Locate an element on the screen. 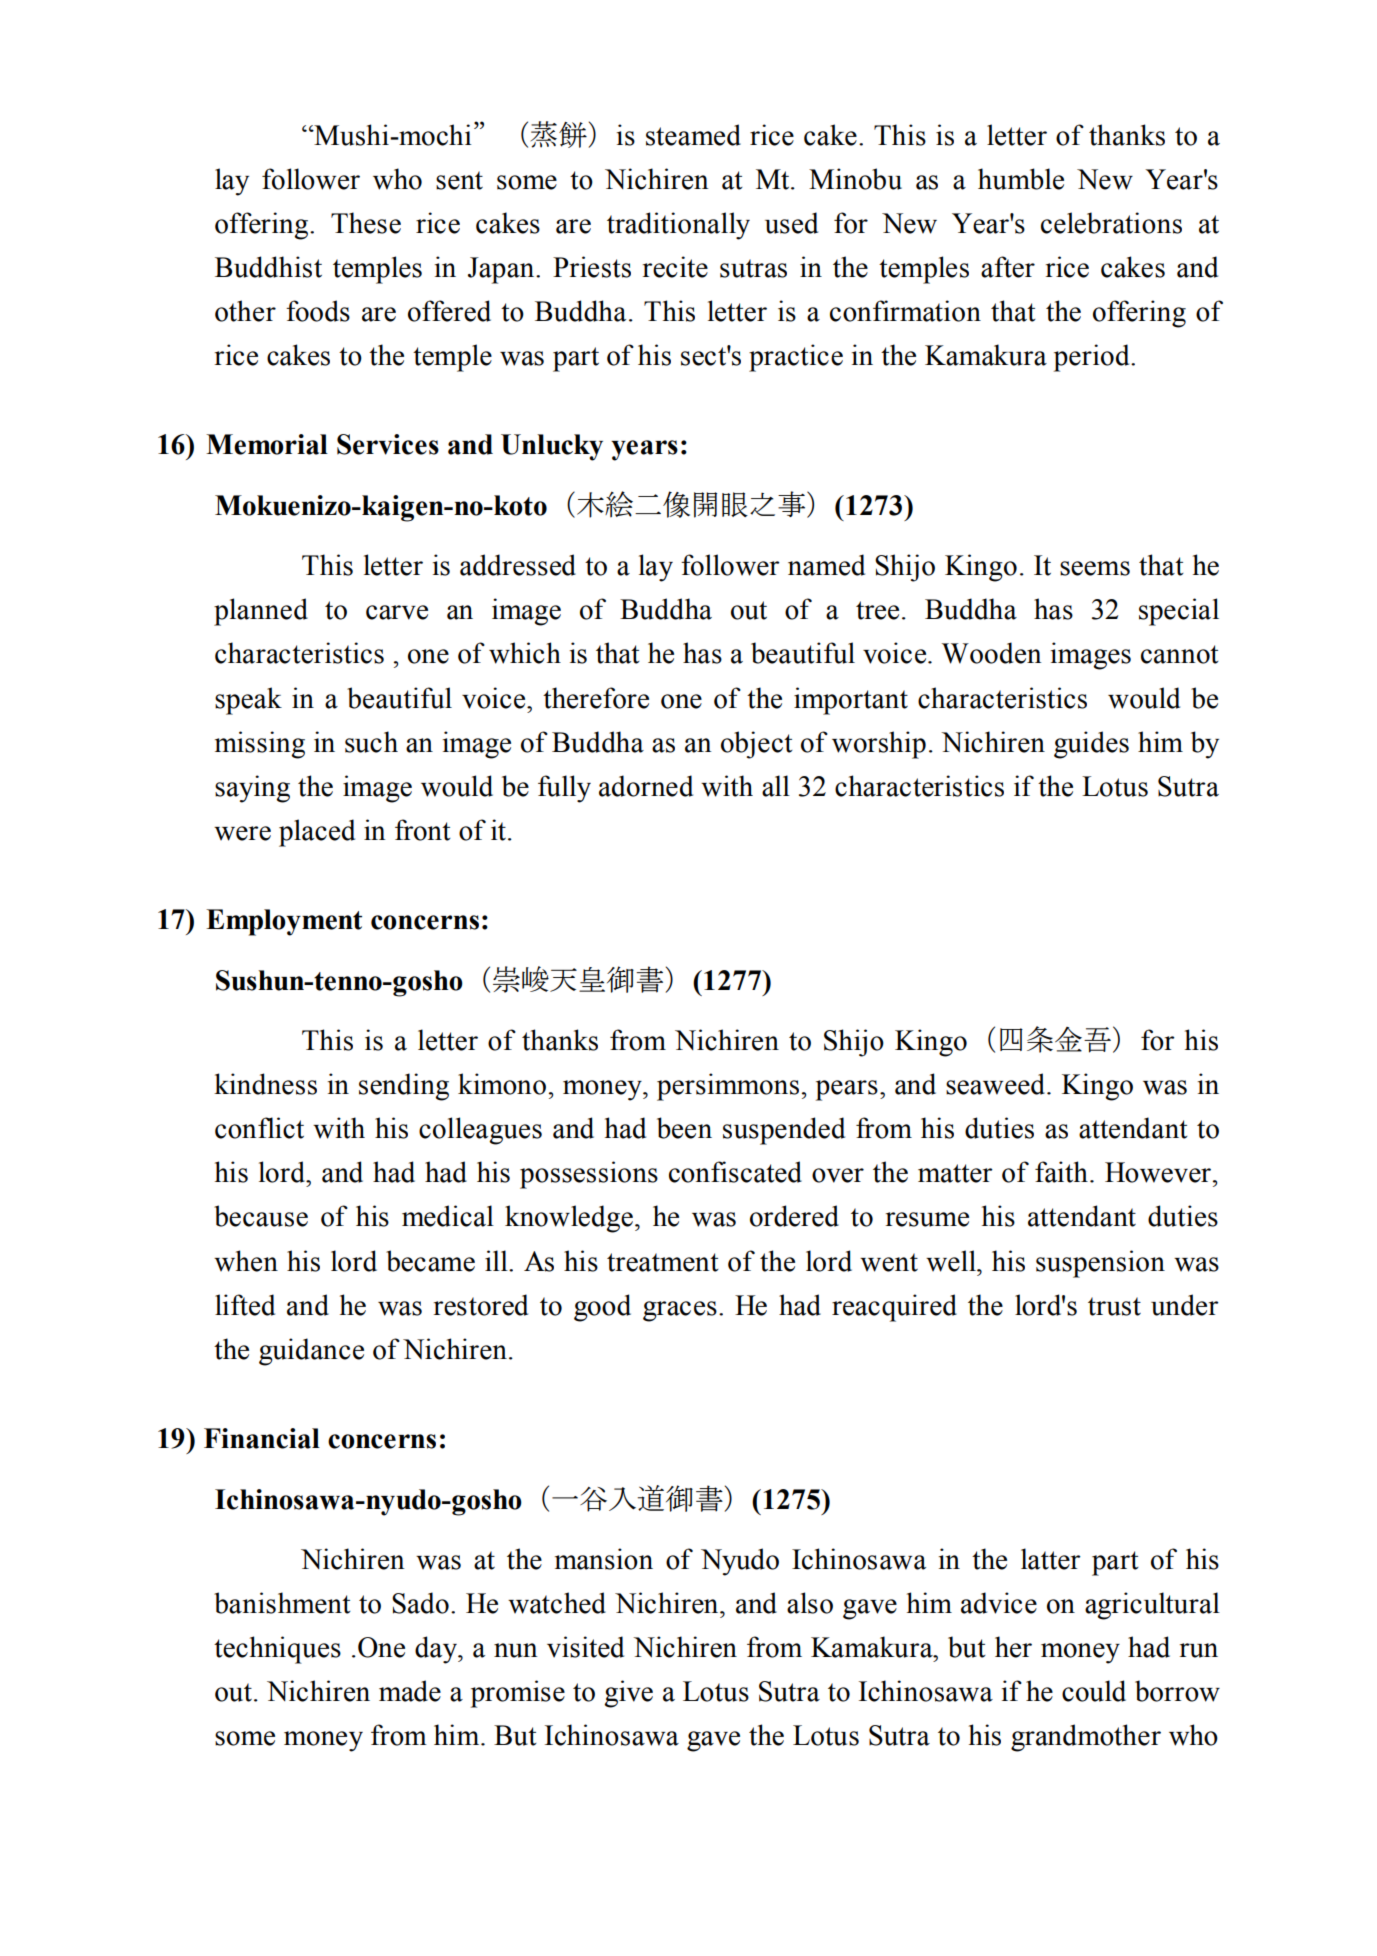 The height and width of the screenshot is (1956, 1377). steamed is located at coordinates (693, 135).
